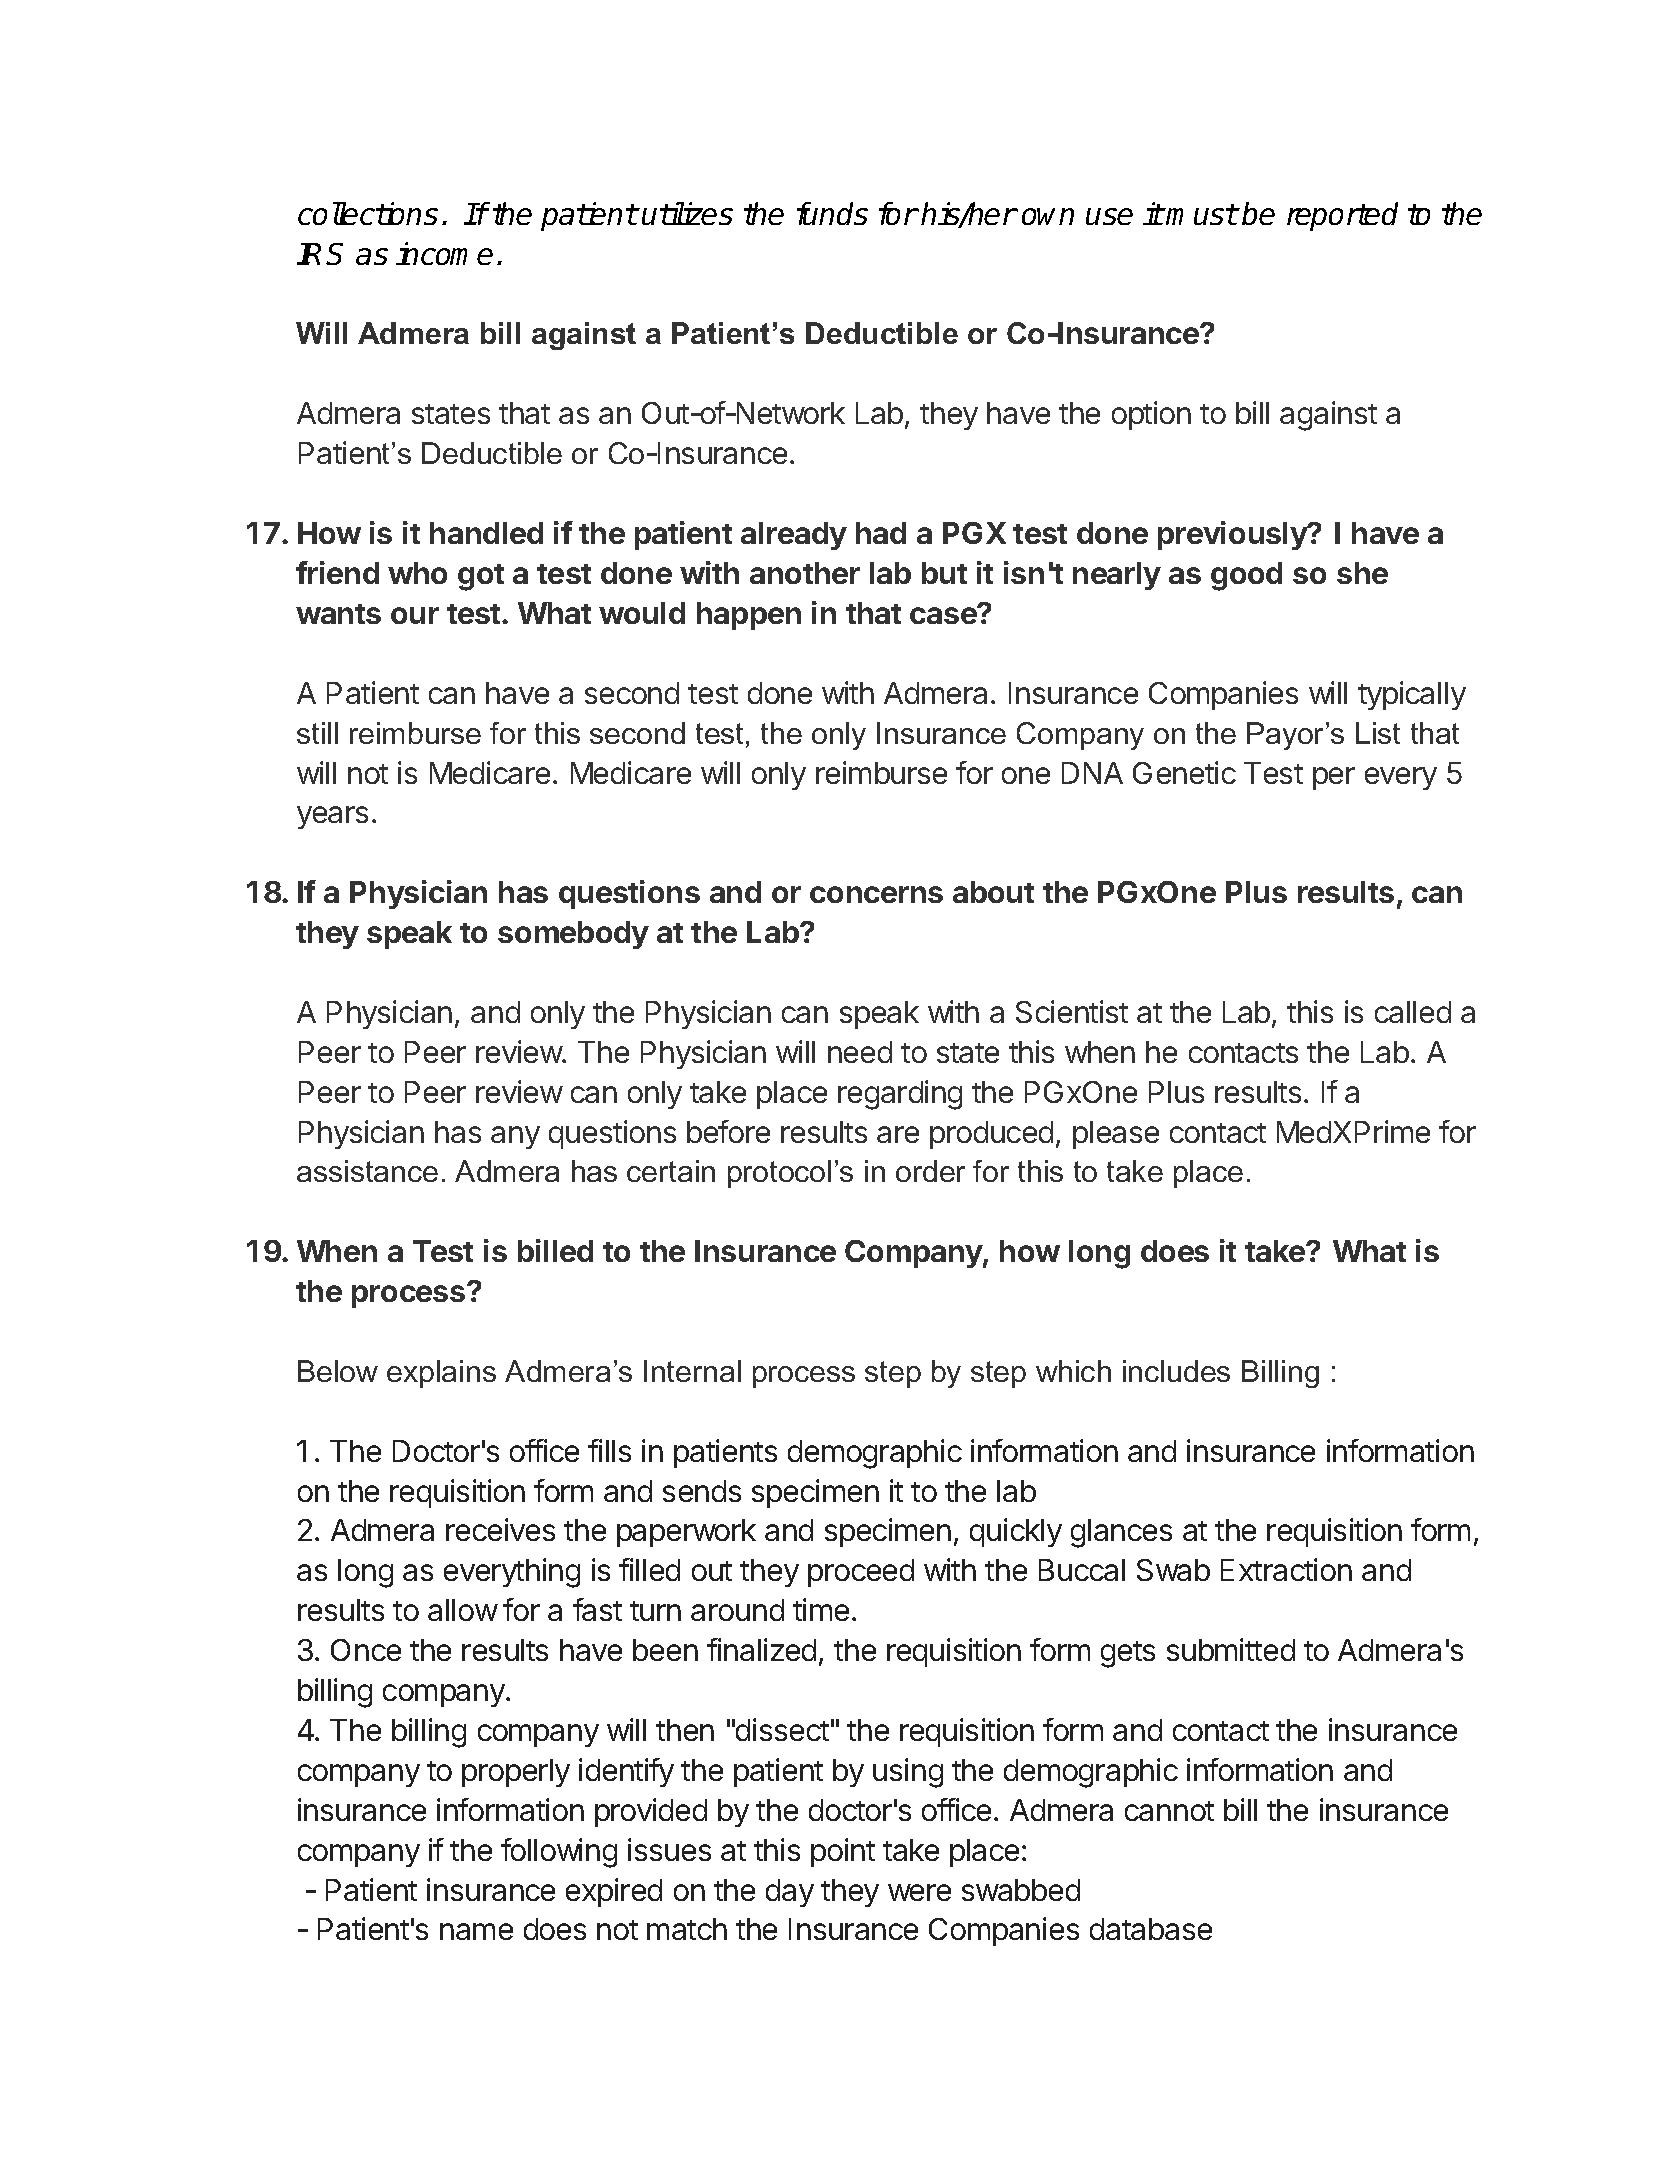 Image resolution: width=1679 pixels, height=2172 pixels. Describe the element at coordinates (367, 1171) in the page. I see `assistance` at that location.
